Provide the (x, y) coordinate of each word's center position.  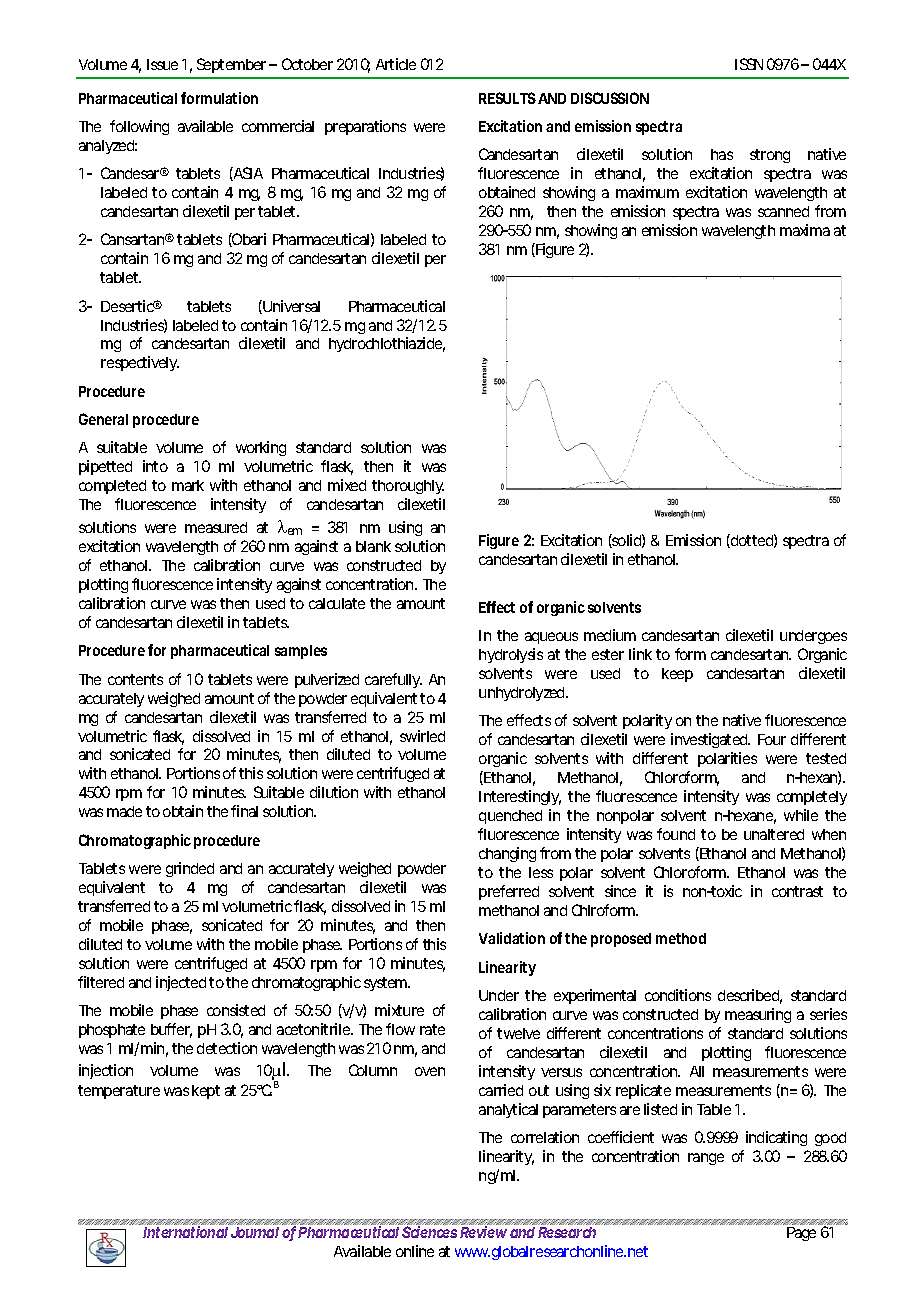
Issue (162, 64)
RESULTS (507, 98)
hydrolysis (511, 655)
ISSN (749, 64)
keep (677, 675)
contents (135, 679)
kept (206, 1092)
